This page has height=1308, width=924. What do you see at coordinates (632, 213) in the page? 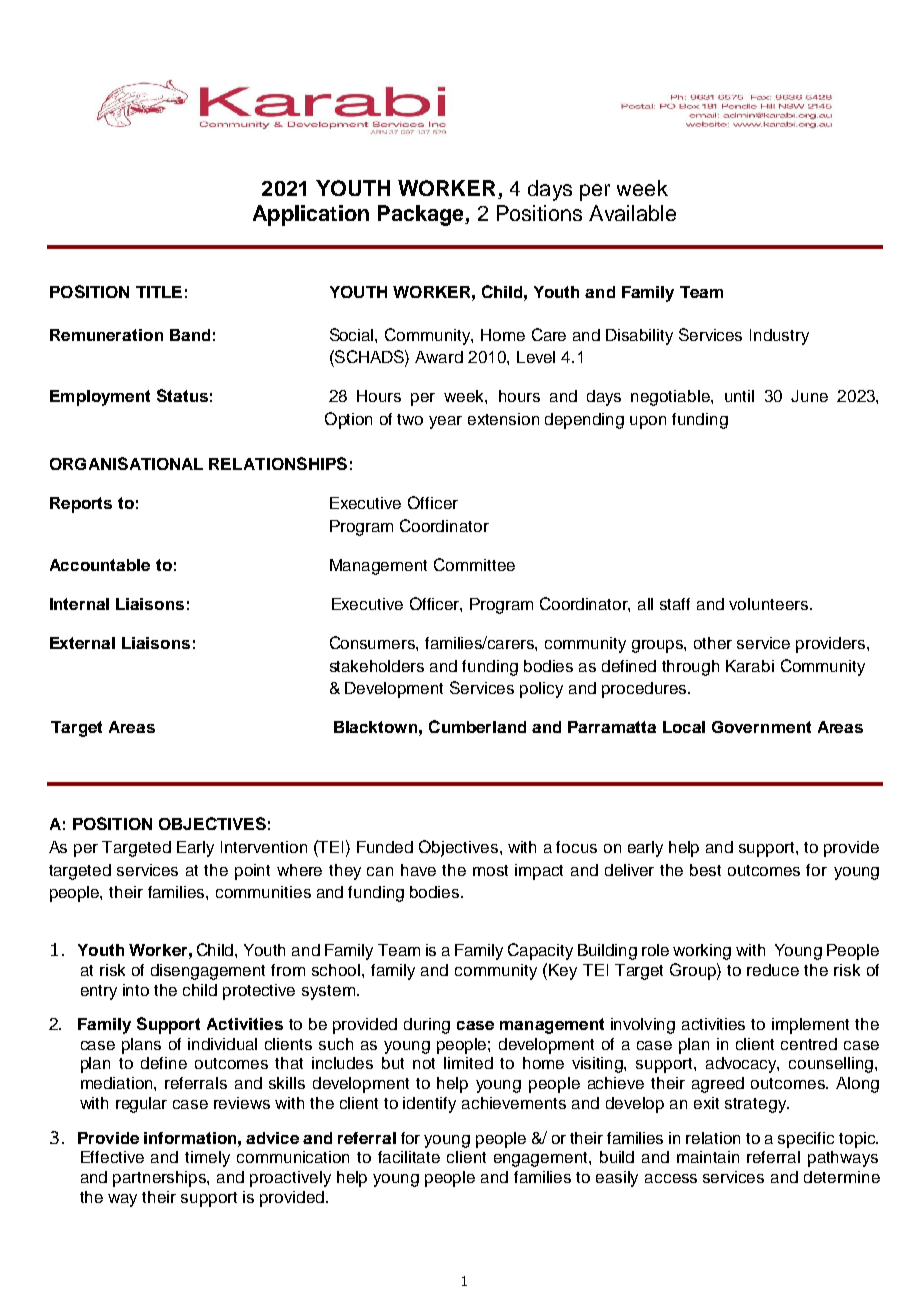
I see `Available` at bounding box center [632, 213].
